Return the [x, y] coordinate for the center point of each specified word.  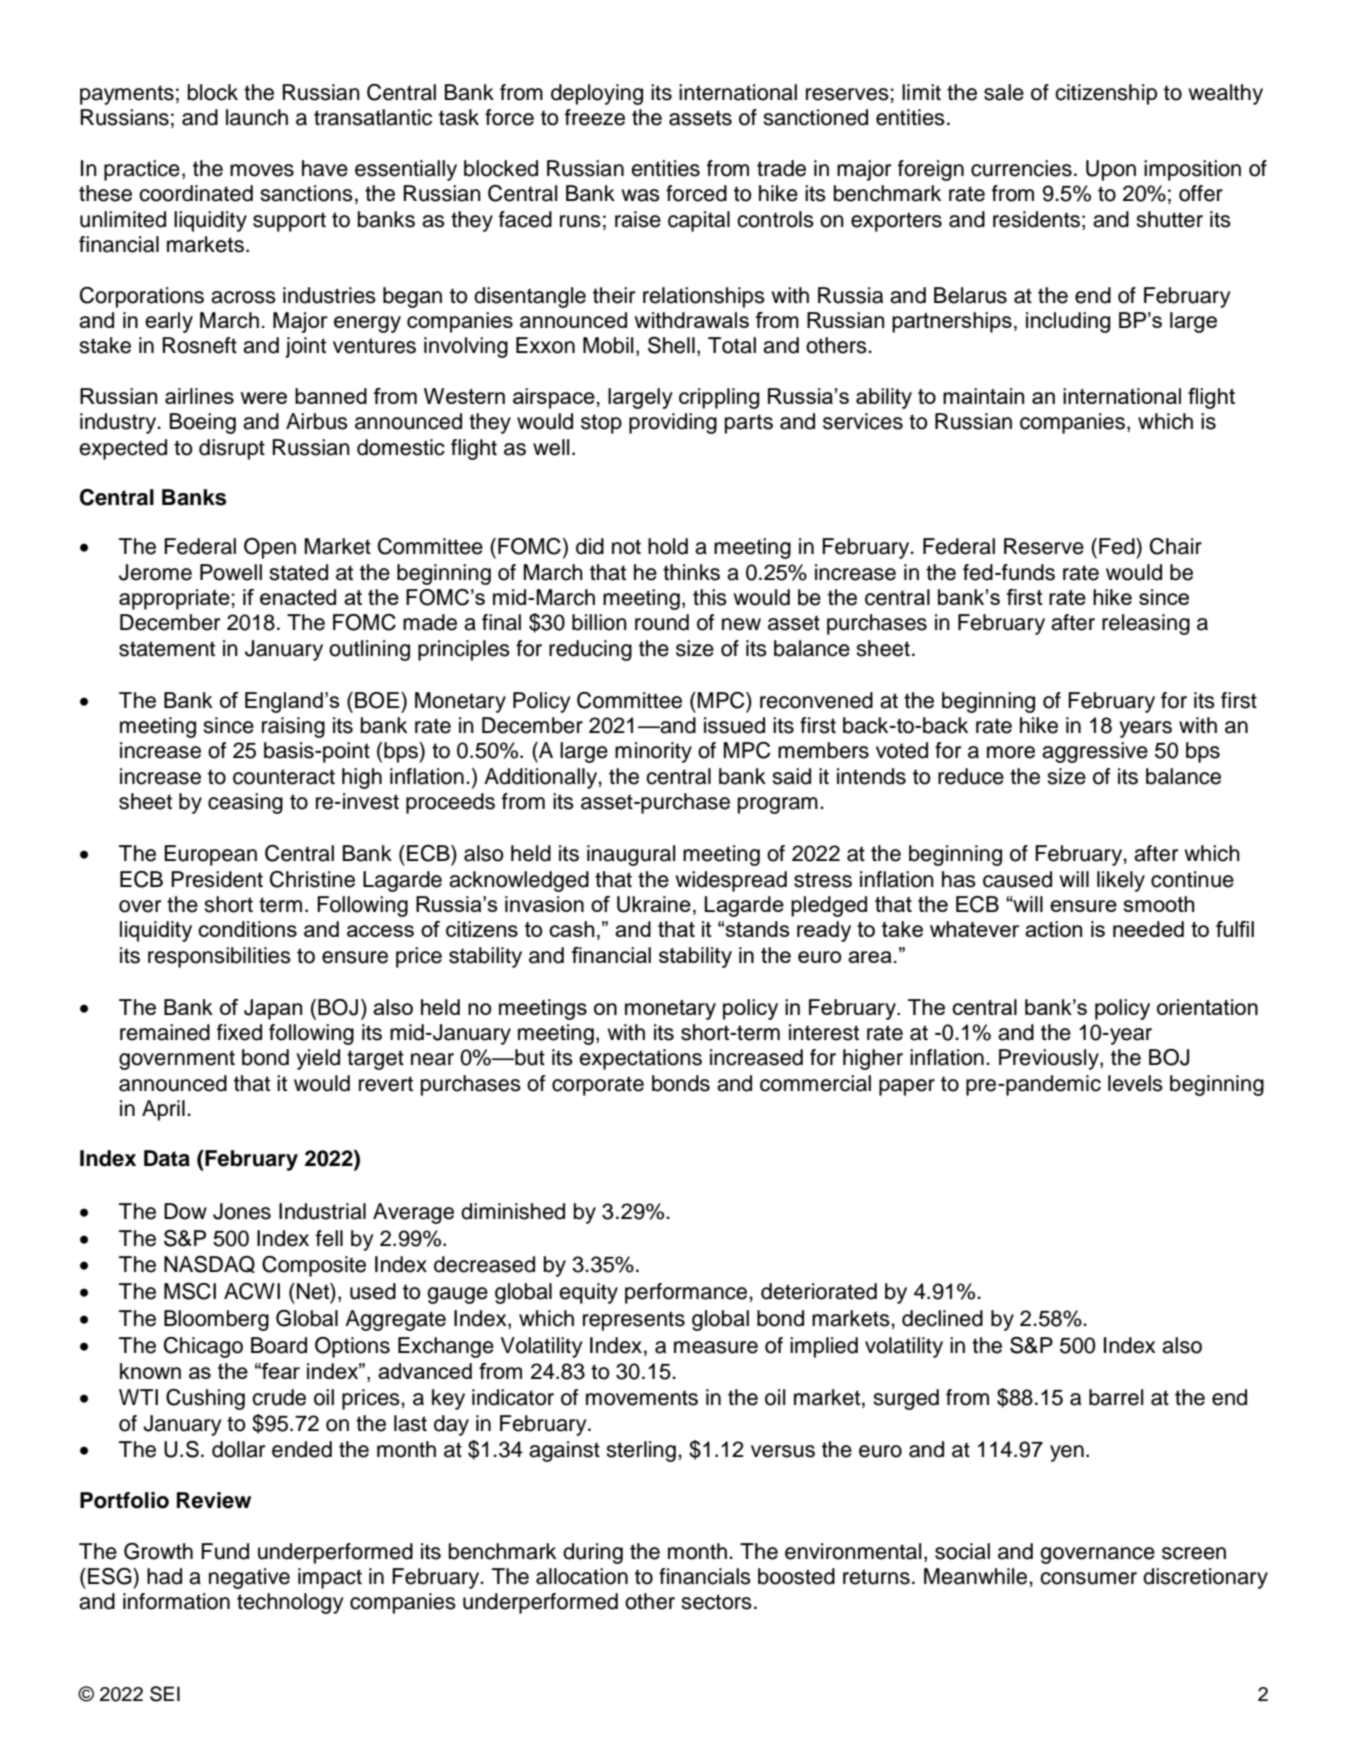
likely [1121, 881]
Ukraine [654, 904]
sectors [716, 1602]
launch [257, 117]
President [217, 879]
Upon [1111, 170]
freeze [595, 117]
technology [290, 1603]
